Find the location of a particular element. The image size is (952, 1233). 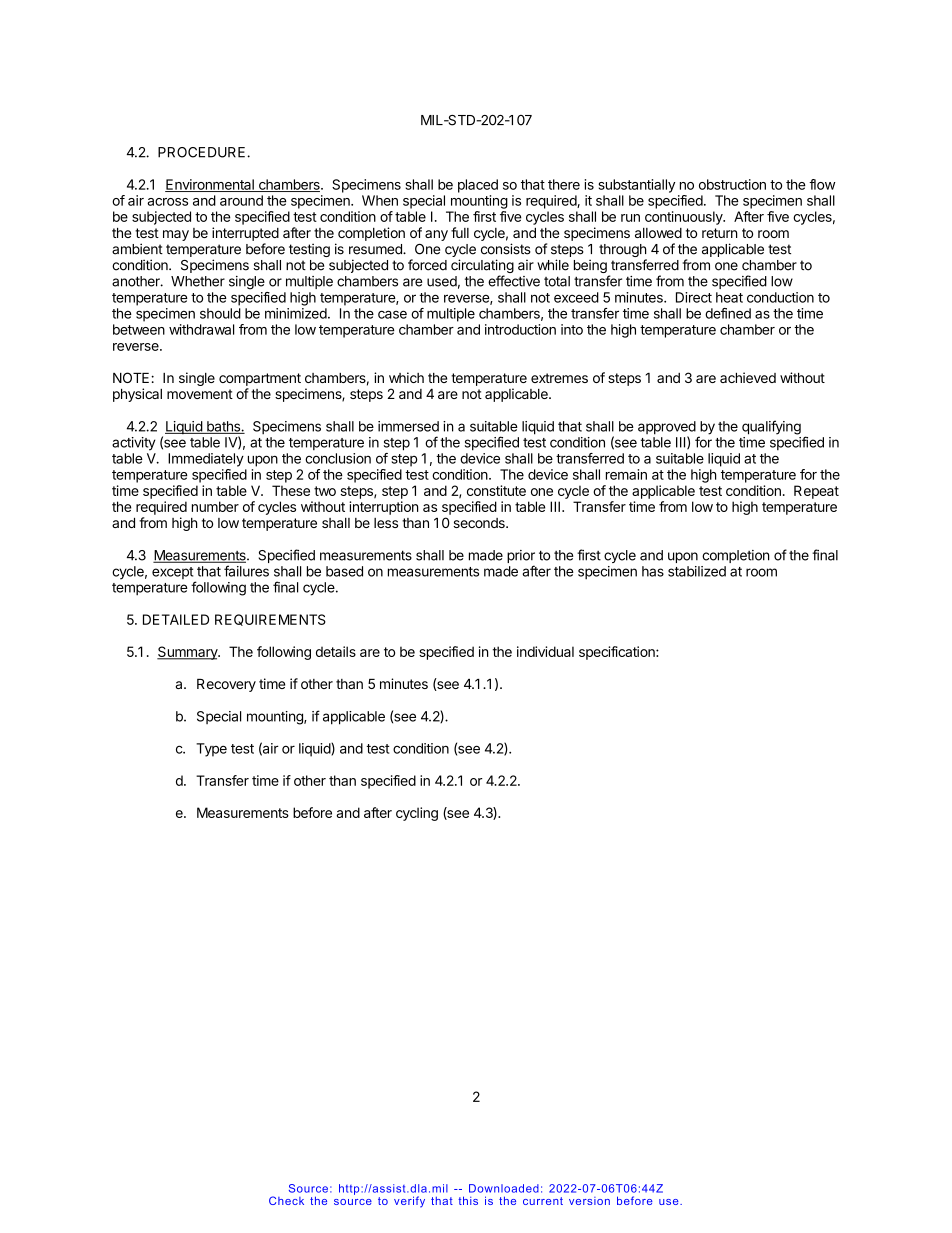

number is located at coordinates (215, 506).
